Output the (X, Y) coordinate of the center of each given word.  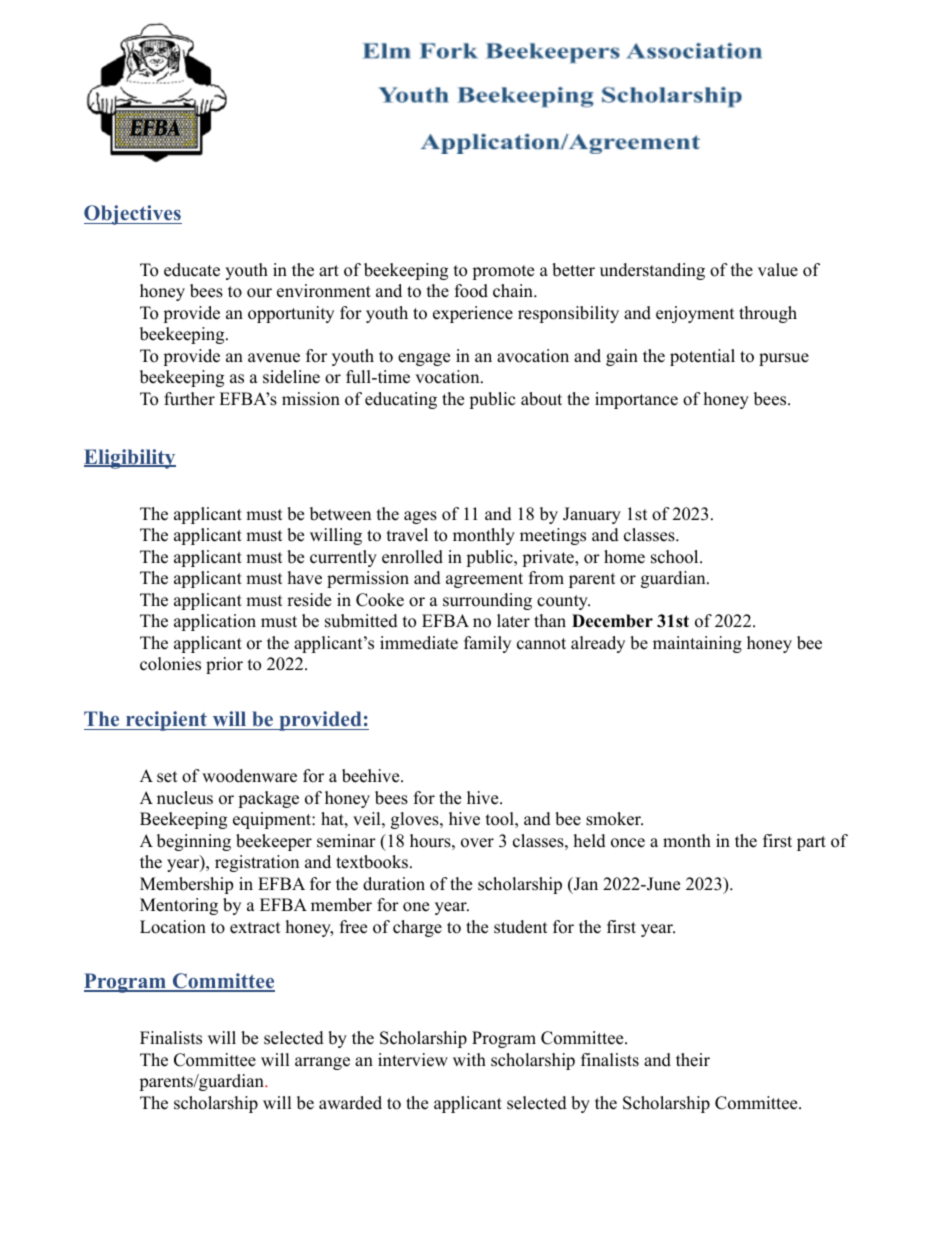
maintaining (697, 644)
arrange (322, 1063)
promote (503, 272)
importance (636, 400)
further (189, 399)
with (469, 1059)
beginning (194, 842)
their (693, 1060)
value (778, 270)
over (477, 843)
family (487, 644)
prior (224, 665)
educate (192, 270)
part (811, 843)
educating (401, 400)
